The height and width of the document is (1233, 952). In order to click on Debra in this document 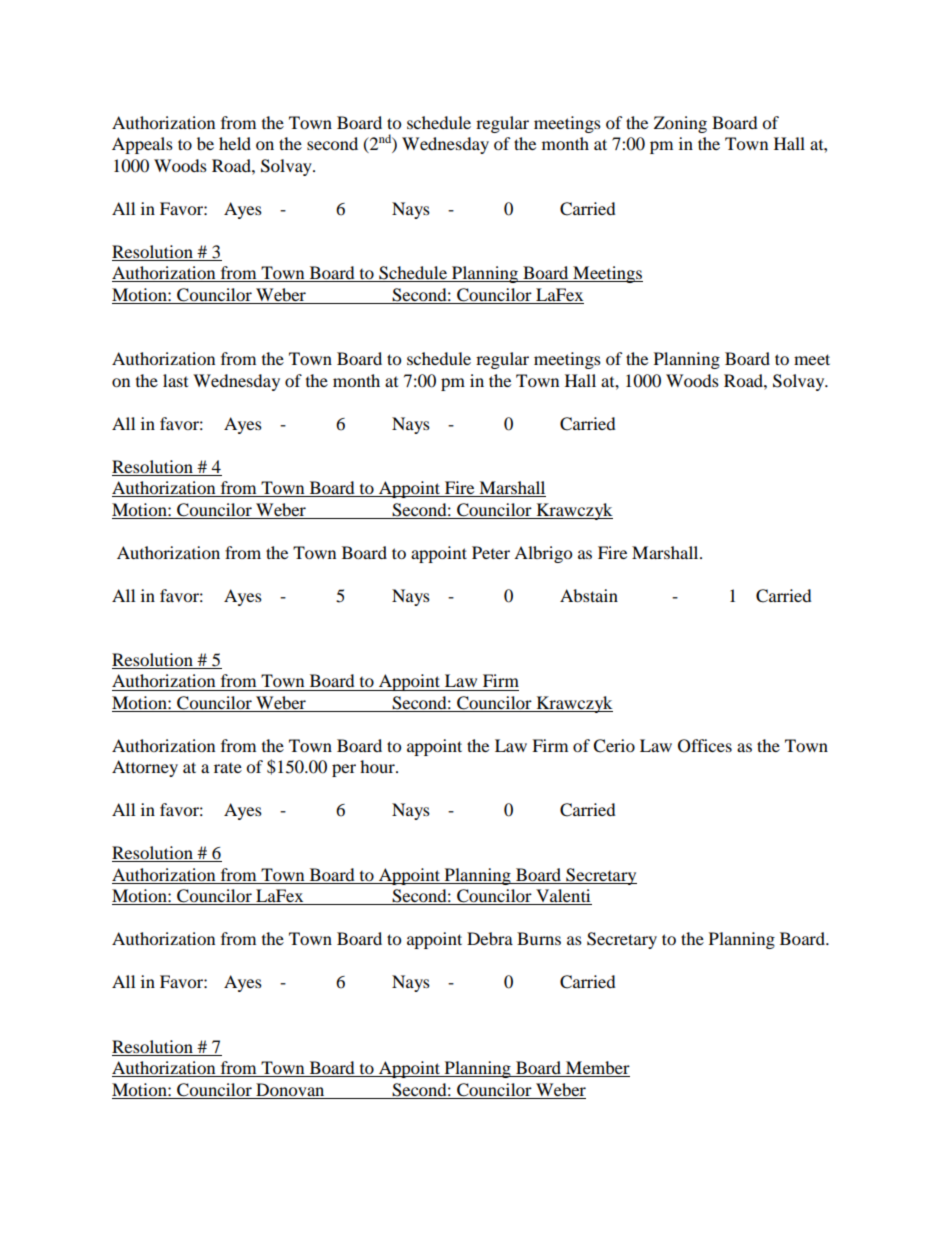, I will do `click(490, 938)`.
